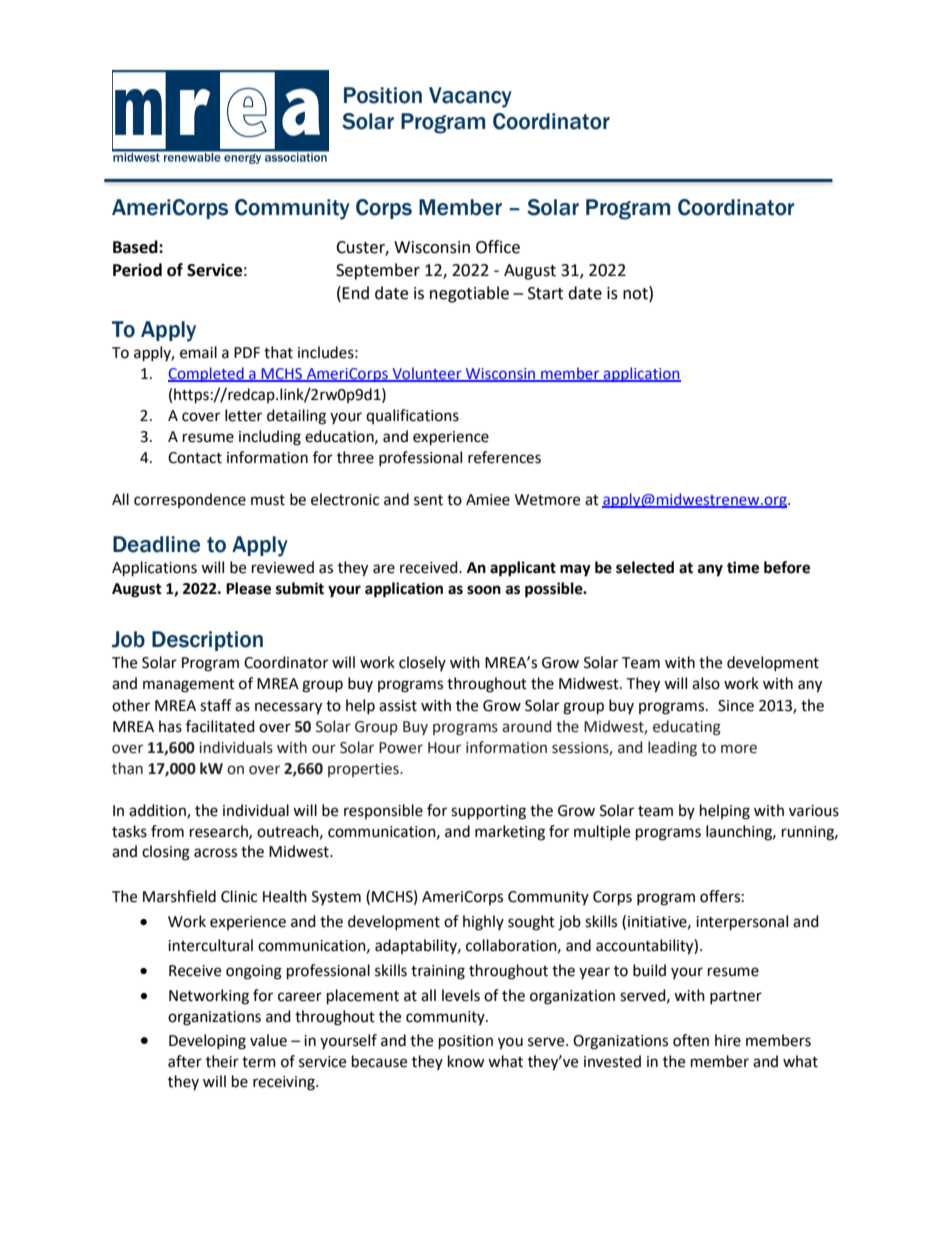  What do you see at coordinates (466, 1061) in the document?
I see `know` at bounding box center [466, 1061].
